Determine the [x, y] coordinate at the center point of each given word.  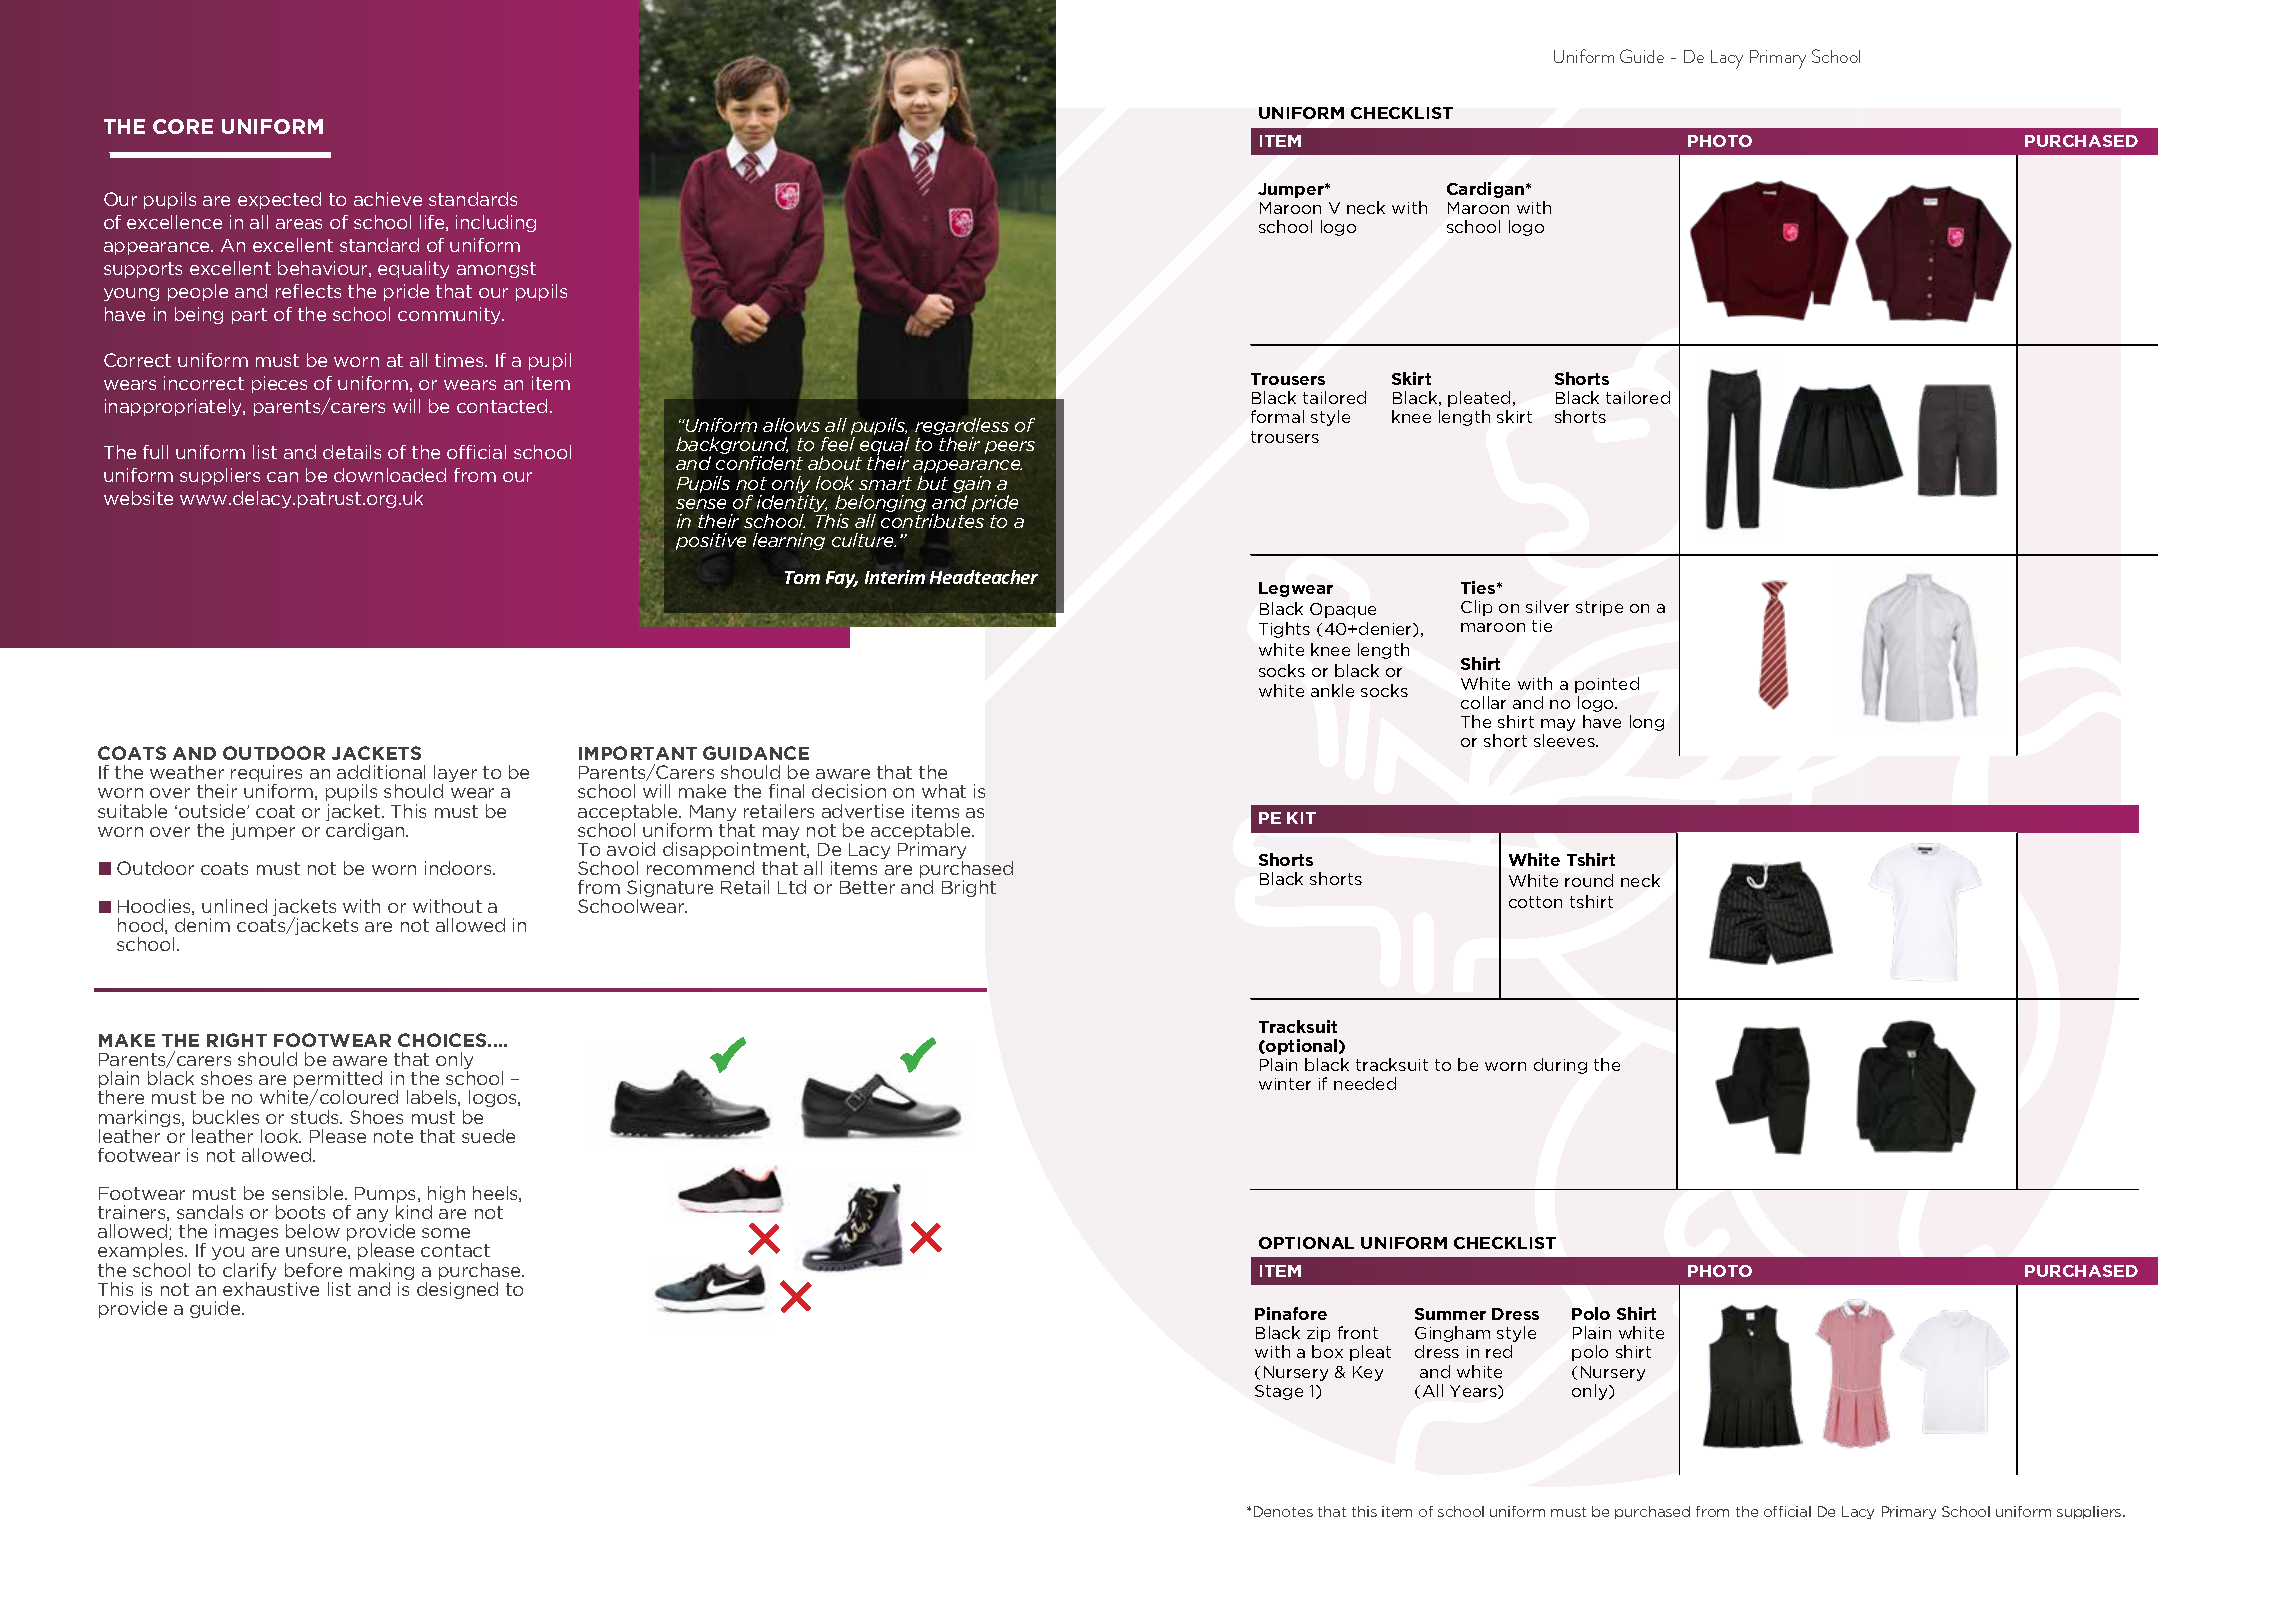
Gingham [1452, 1334]
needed [1365, 1083]
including [496, 223]
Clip [1476, 608]
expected [279, 200]
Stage [1279, 1392]
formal [1277, 416]
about [835, 463]
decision [849, 791]
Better [867, 887]
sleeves [1565, 740]
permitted [338, 1081]
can [282, 477]
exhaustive [271, 1289]
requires [266, 775]
